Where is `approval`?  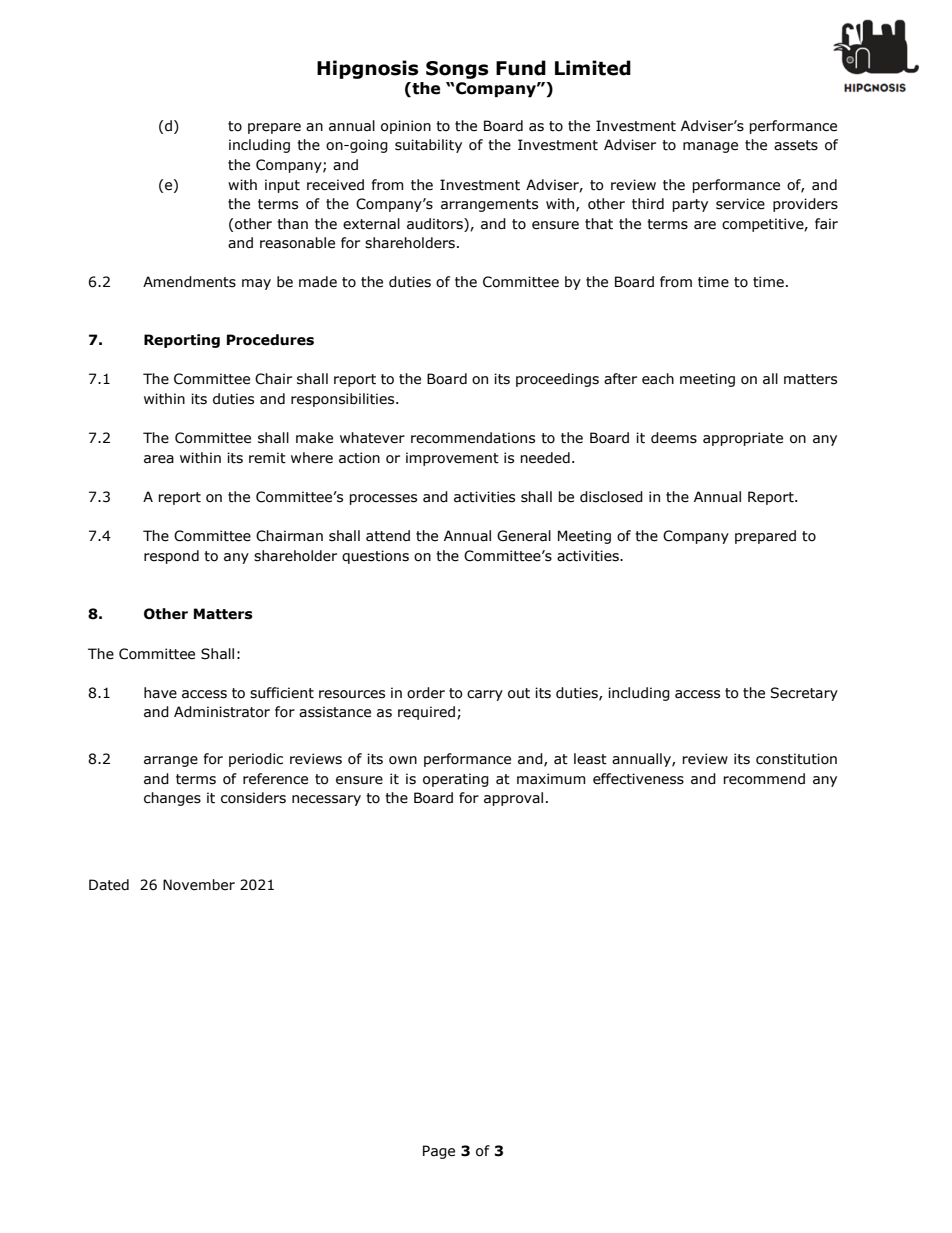
approval is located at coordinates (513, 799).
